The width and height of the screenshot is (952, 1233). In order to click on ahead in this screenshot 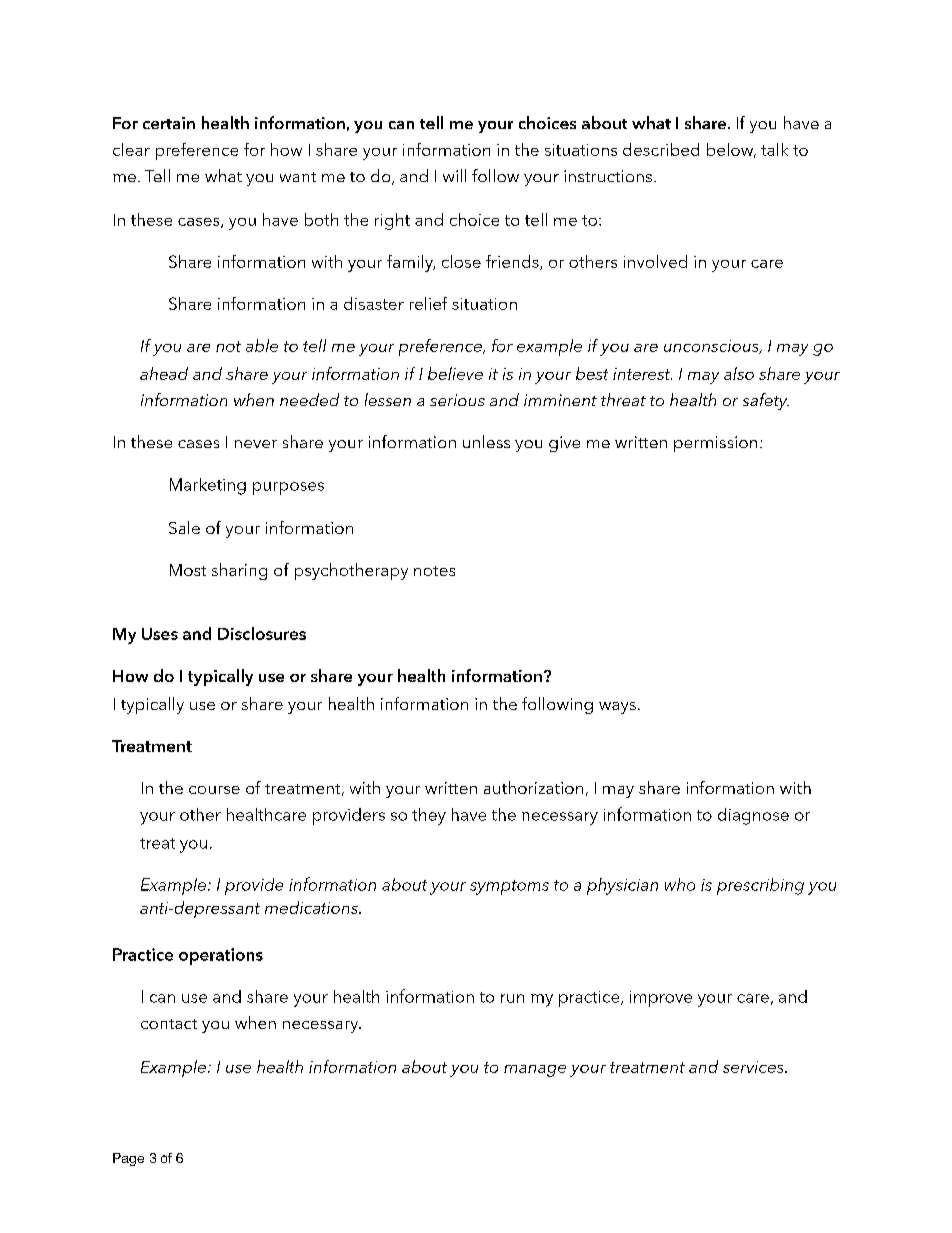, I will do `click(164, 373)`.
